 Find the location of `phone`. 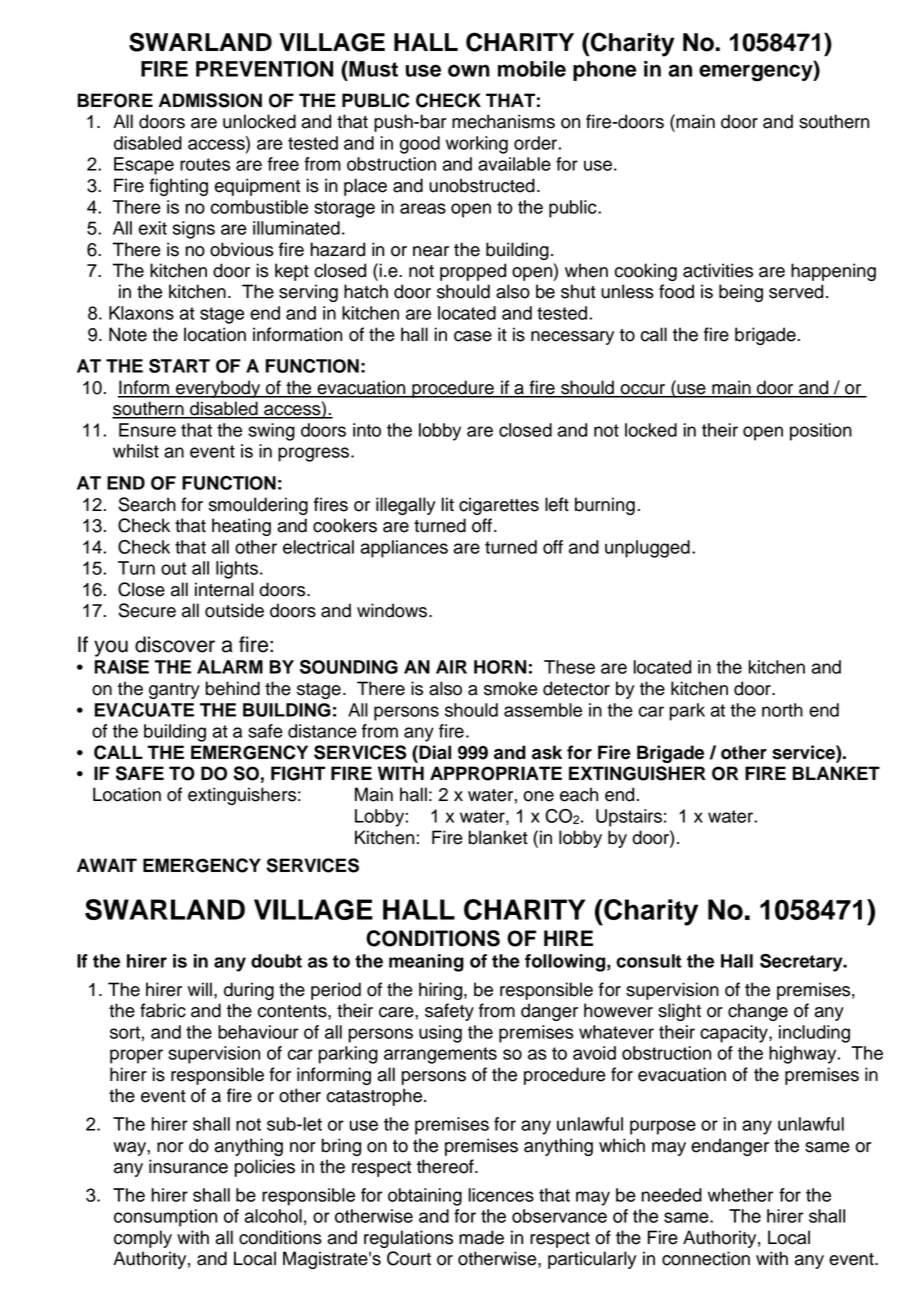

phone is located at coordinates (604, 71).
